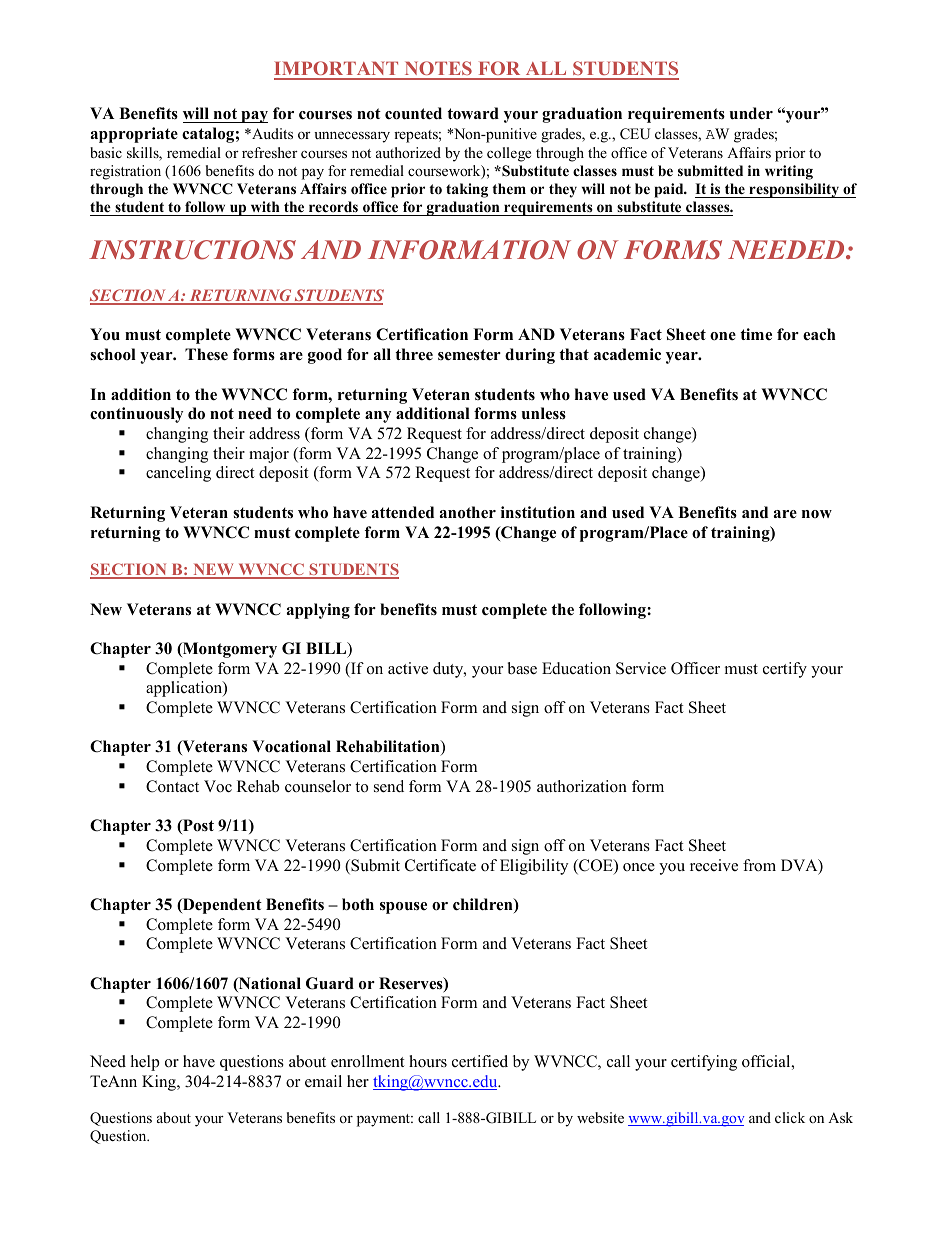 The width and height of the document is (952, 1233). Describe the element at coordinates (480, 1061) in the document. I see `certified` at that location.
